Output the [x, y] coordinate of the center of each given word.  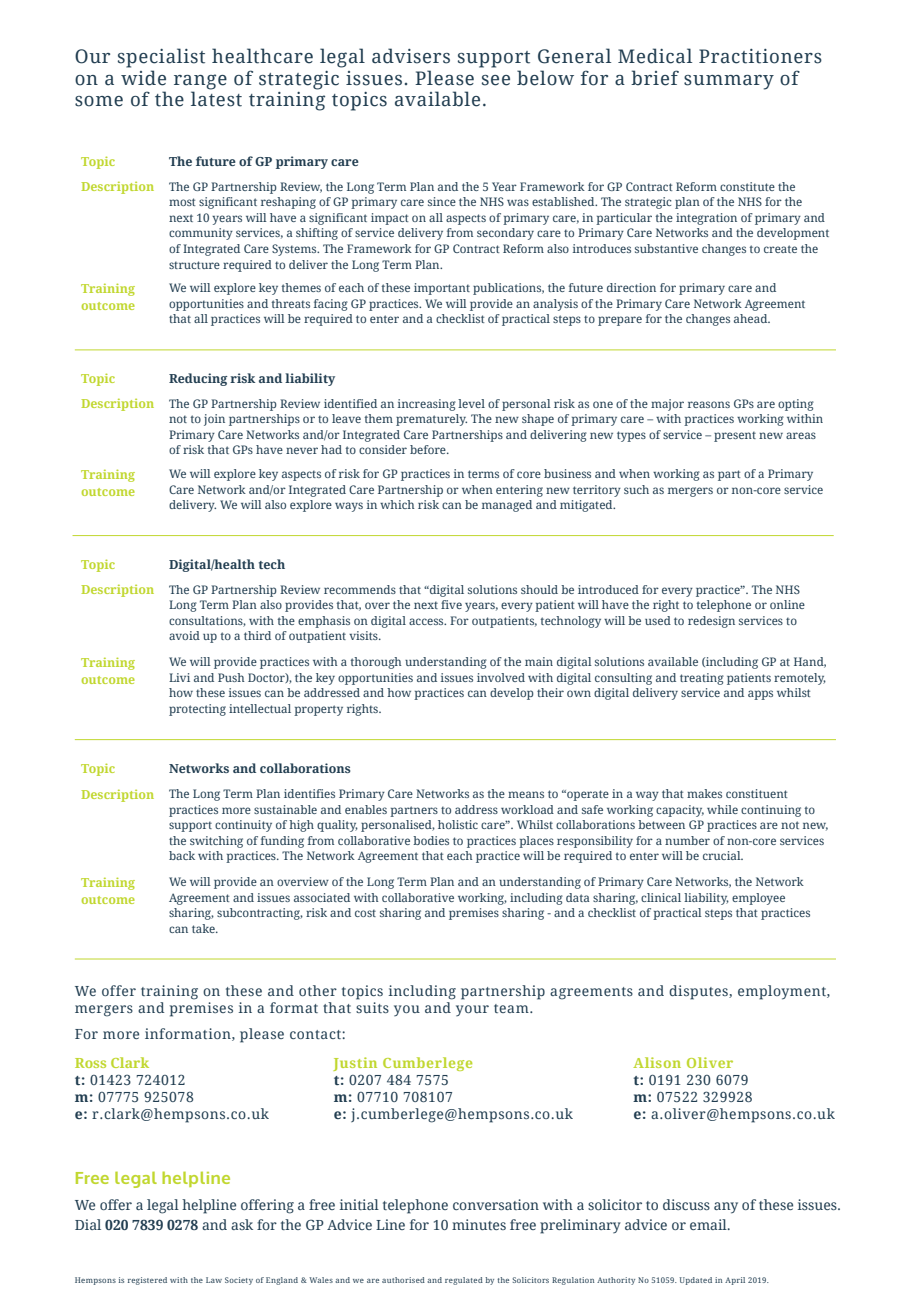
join [214, 420]
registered [147, 1281]
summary [729, 82]
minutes [479, 1224]
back [182, 855]
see [496, 80]
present [735, 436]
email [709, 1224]
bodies [431, 840]
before [429, 449]
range [200, 82]
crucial [723, 855]
